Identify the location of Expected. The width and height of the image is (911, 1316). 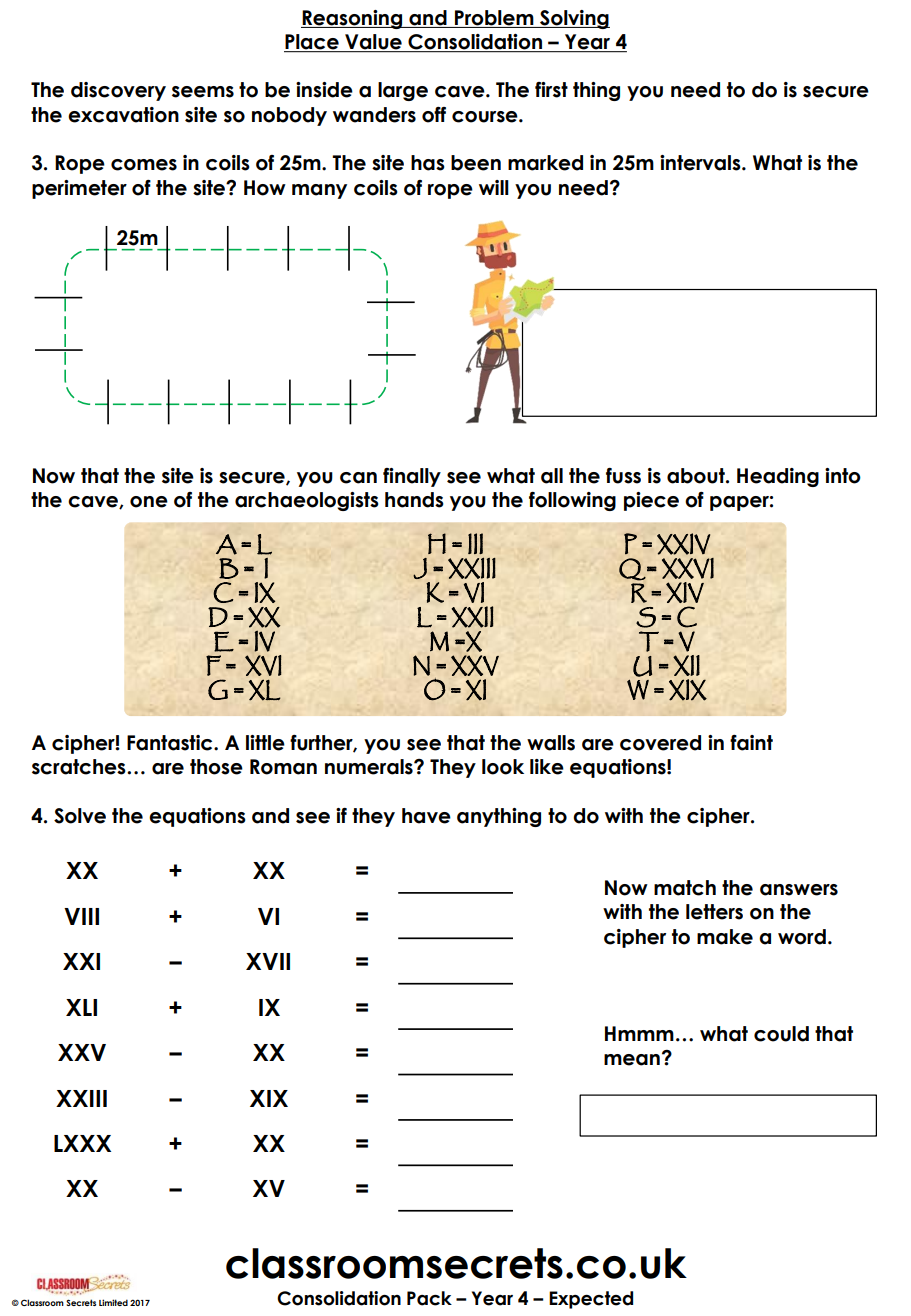
(591, 1300).
